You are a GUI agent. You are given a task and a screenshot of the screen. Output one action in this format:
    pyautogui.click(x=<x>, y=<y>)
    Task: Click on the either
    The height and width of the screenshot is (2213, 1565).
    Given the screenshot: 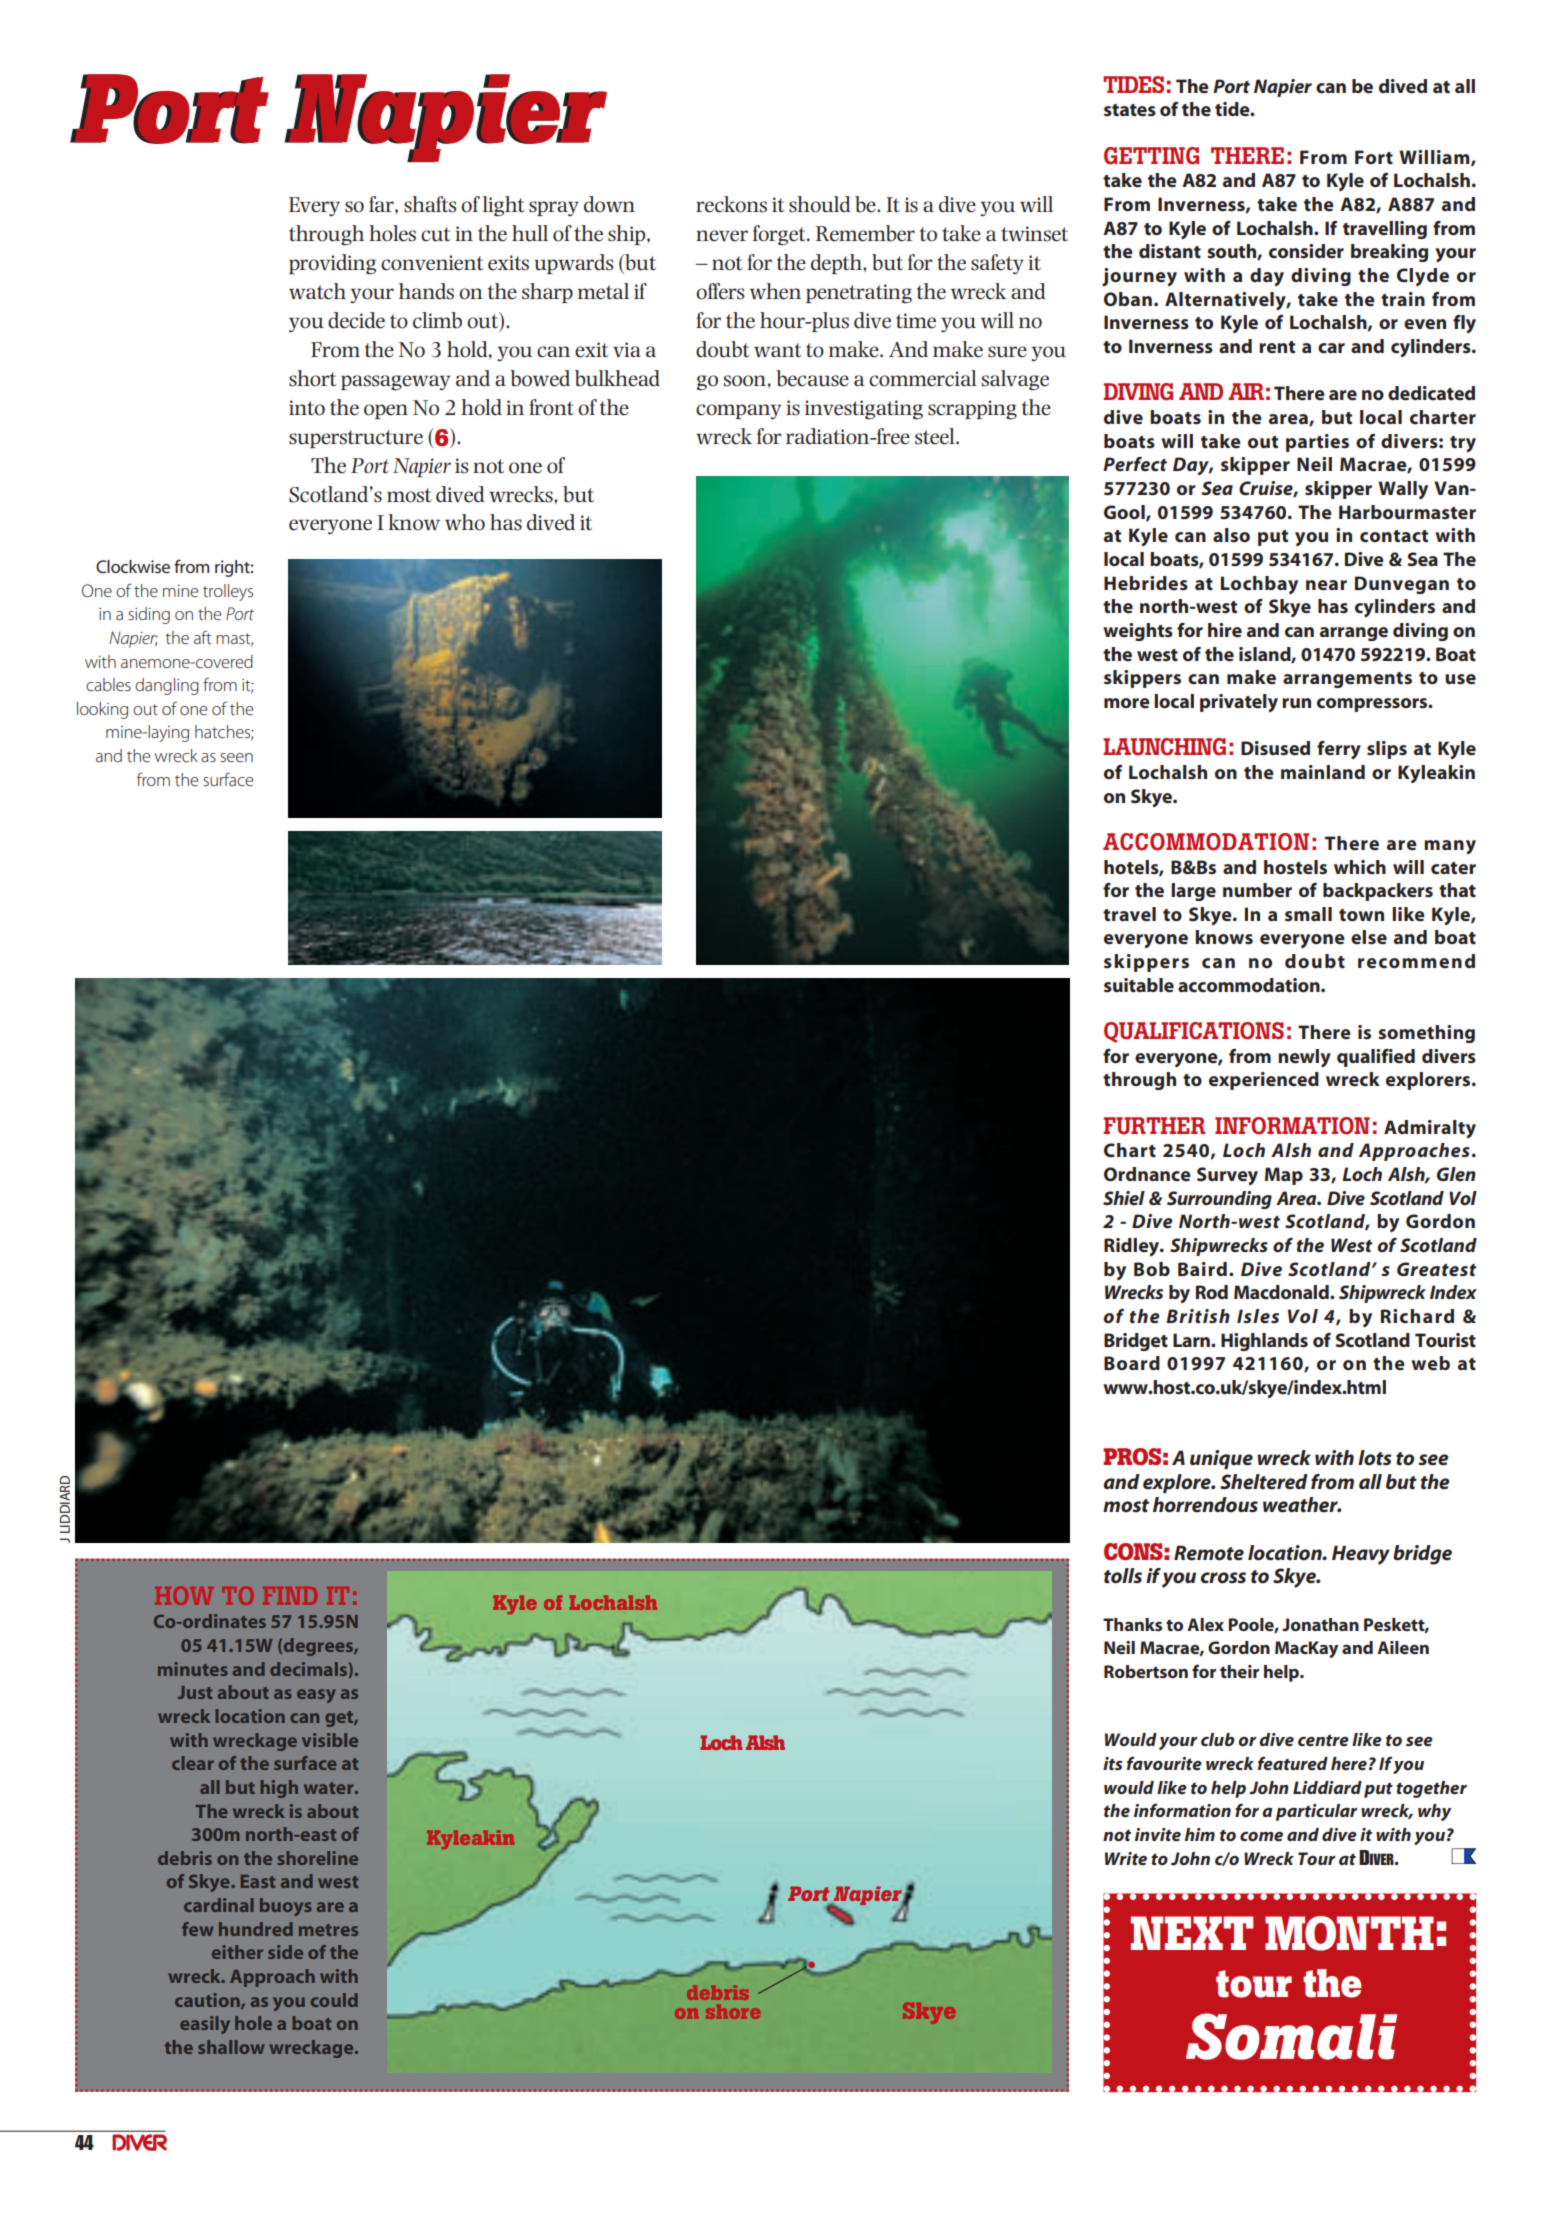 What is the action you would take?
    pyautogui.click(x=237, y=1952)
